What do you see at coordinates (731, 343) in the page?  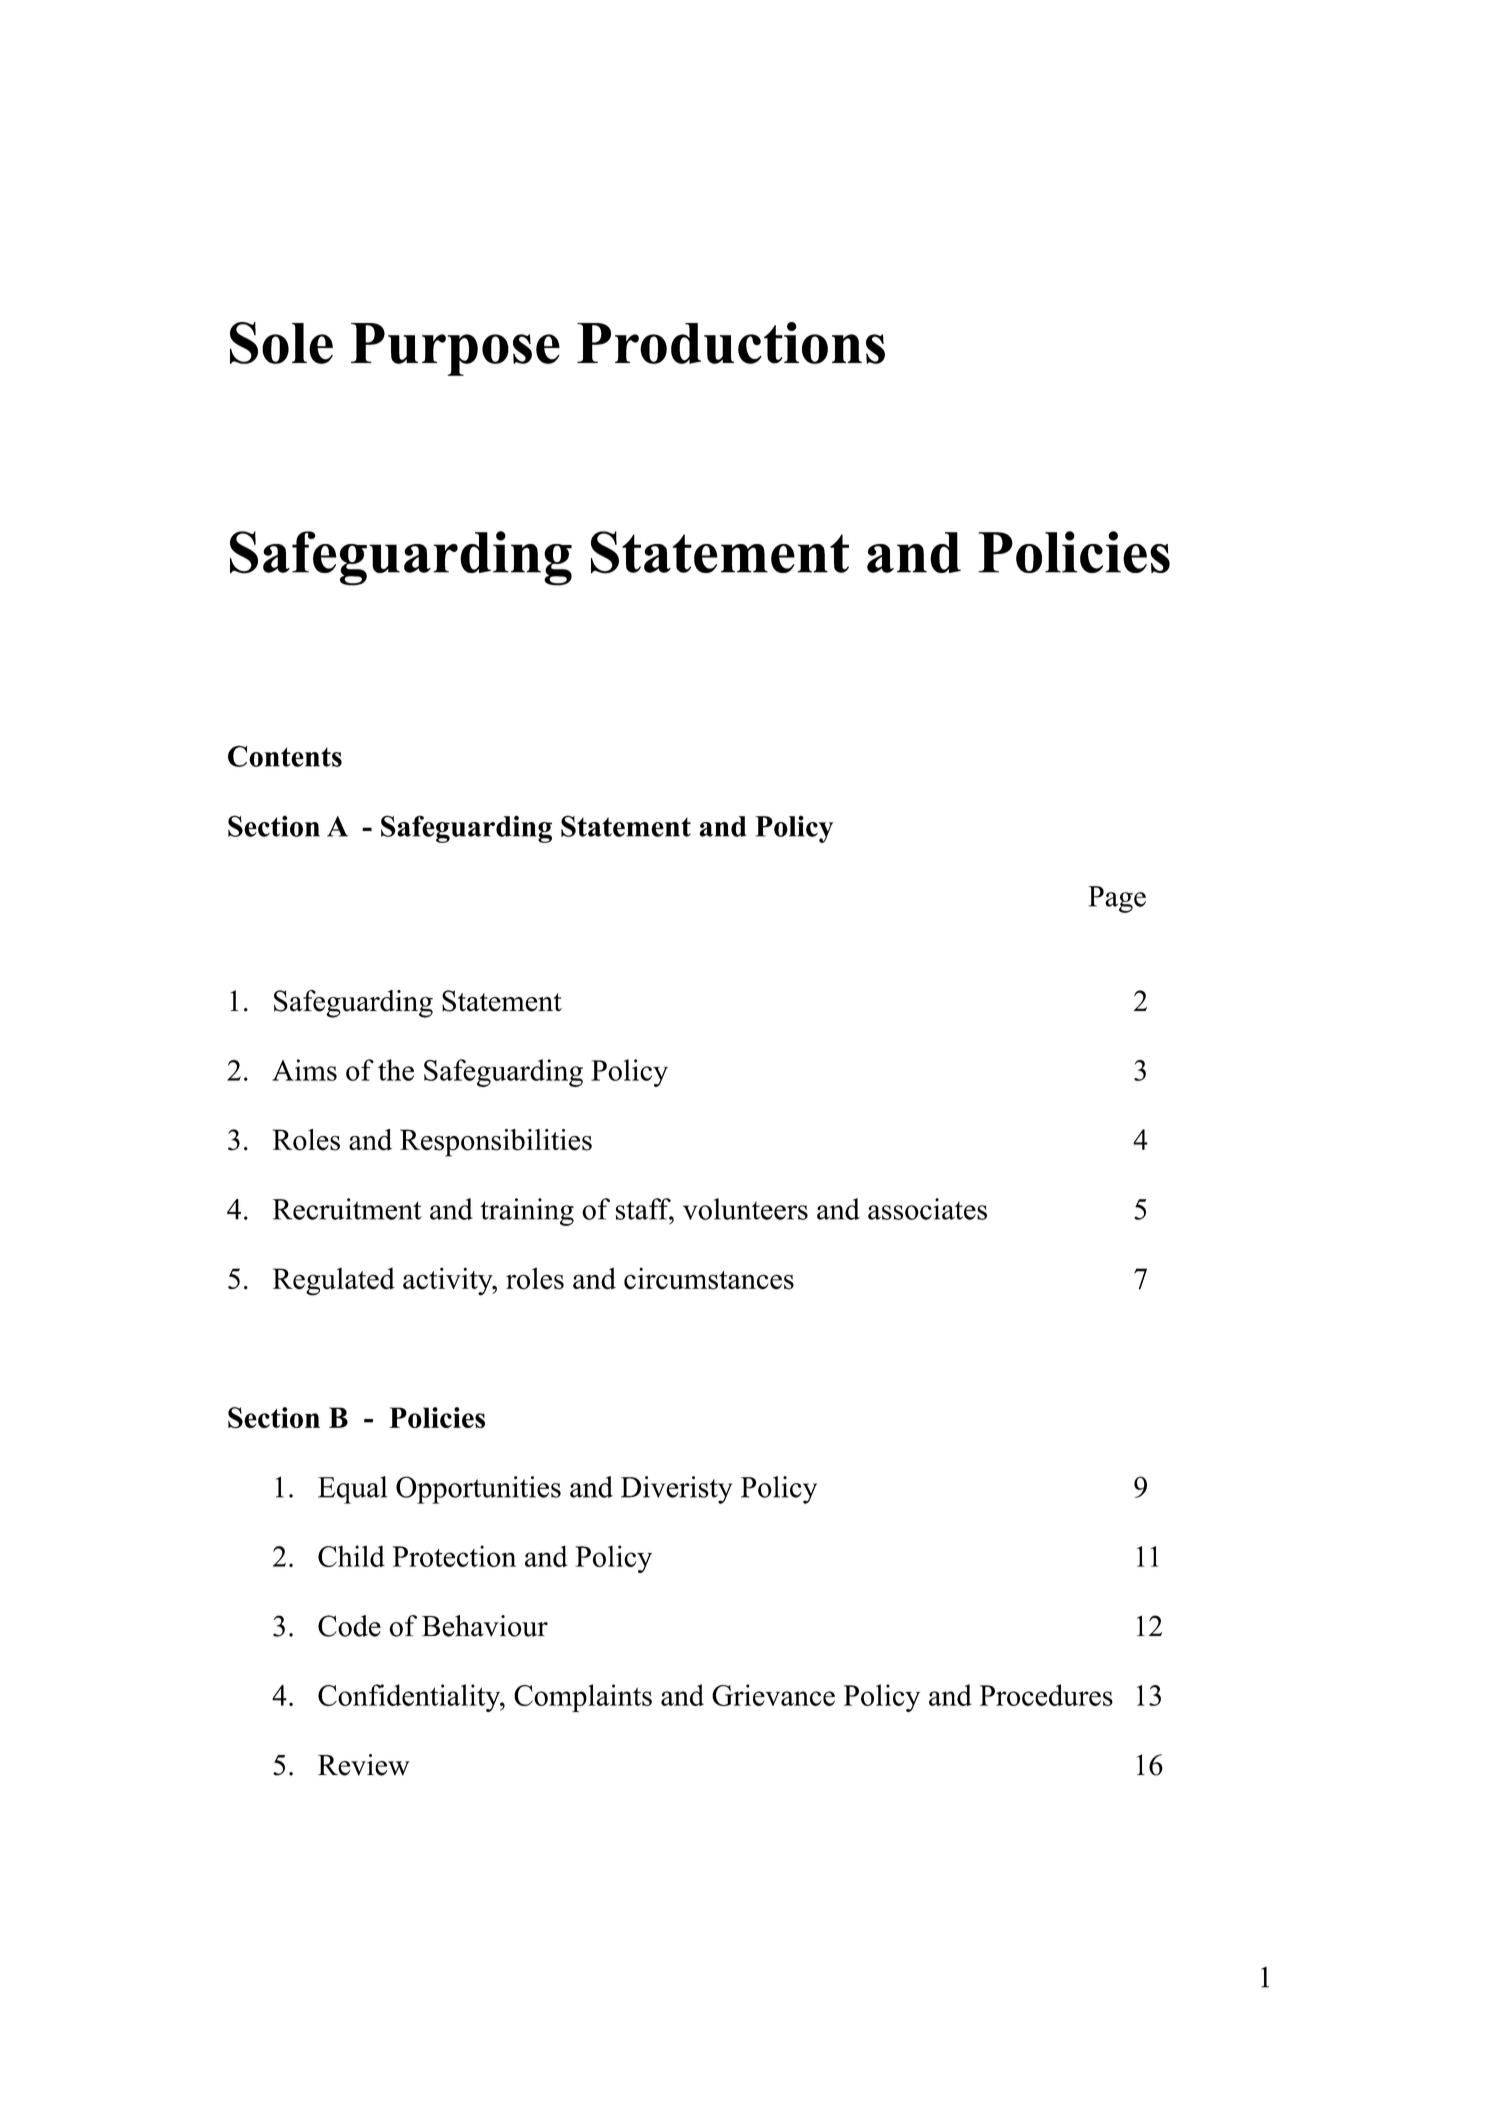 I see `Productions` at bounding box center [731, 343].
